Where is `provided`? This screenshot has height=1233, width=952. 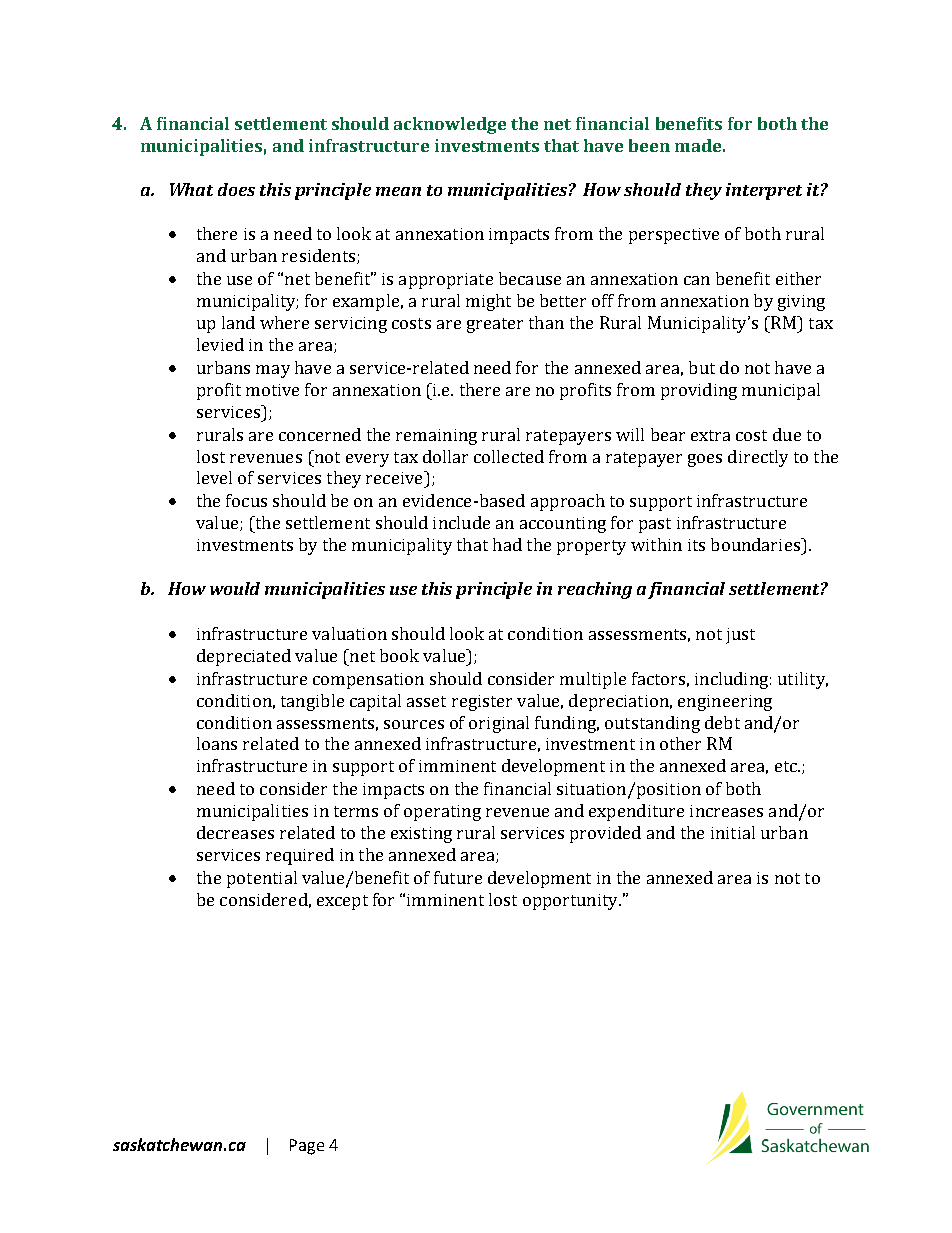 provided is located at coordinates (605, 834).
